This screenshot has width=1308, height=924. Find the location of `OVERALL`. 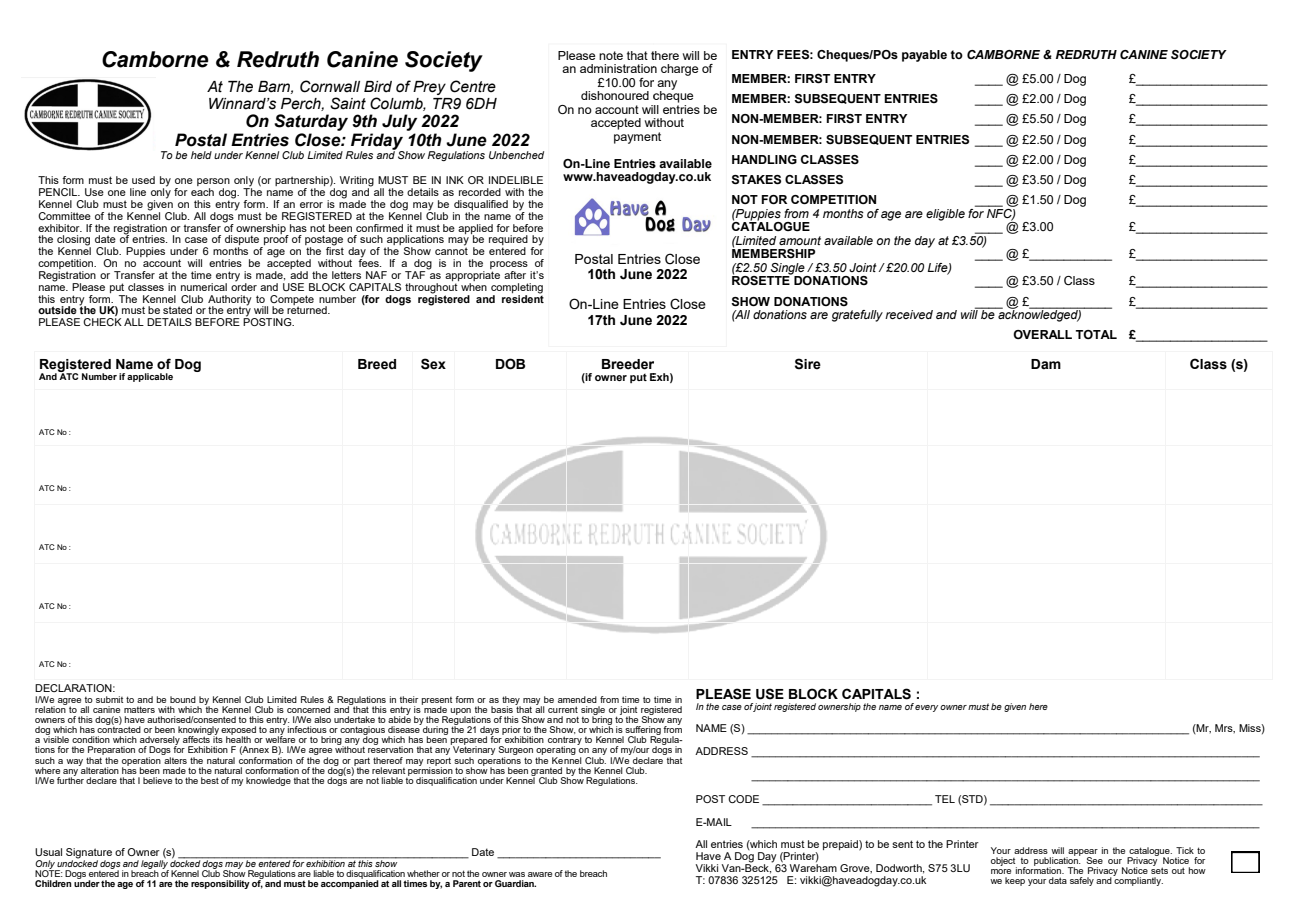

OVERALL is located at coordinates (1042, 334).
